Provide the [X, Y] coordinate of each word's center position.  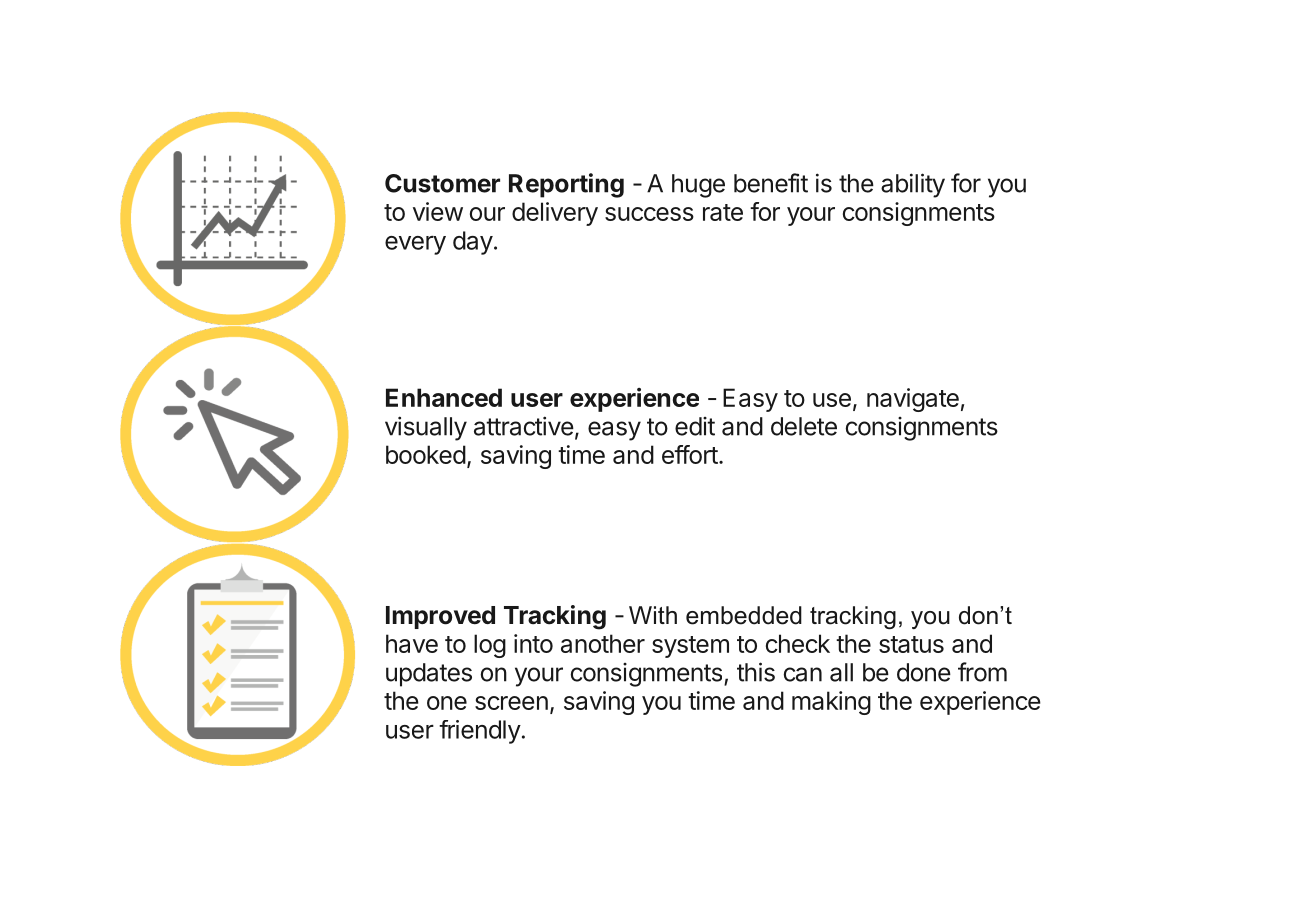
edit [695, 426]
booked [426, 454]
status [911, 644]
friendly [480, 732]
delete [804, 426]
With [653, 615]
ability [913, 185]
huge [698, 186]
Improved [440, 617]
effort [690, 454]
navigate [913, 400]
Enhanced [444, 397]
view [438, 211]
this [756, 672]
